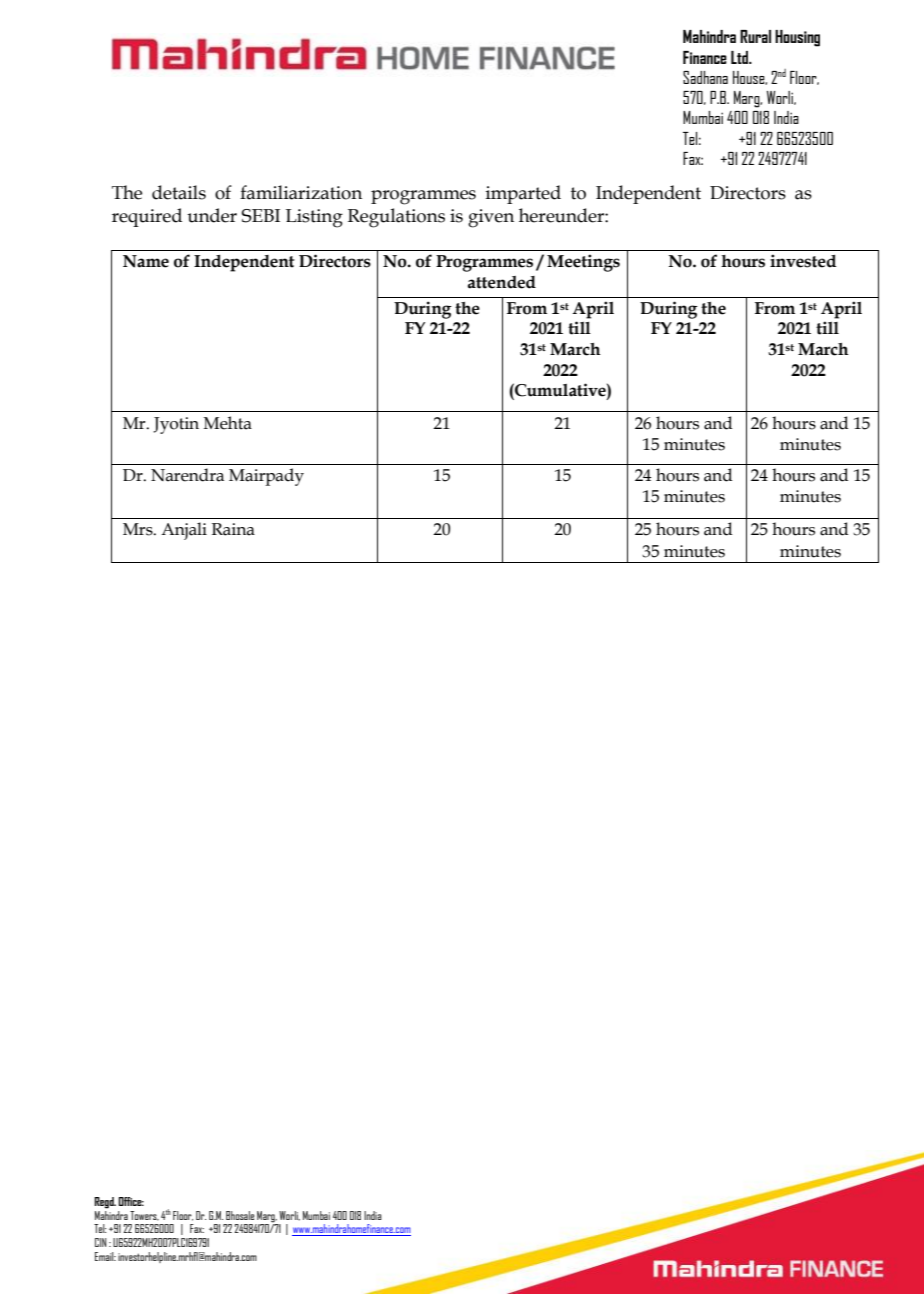 The width and height of the page is (924, 1308). I want to click on Towers, so click(144, 1216).
